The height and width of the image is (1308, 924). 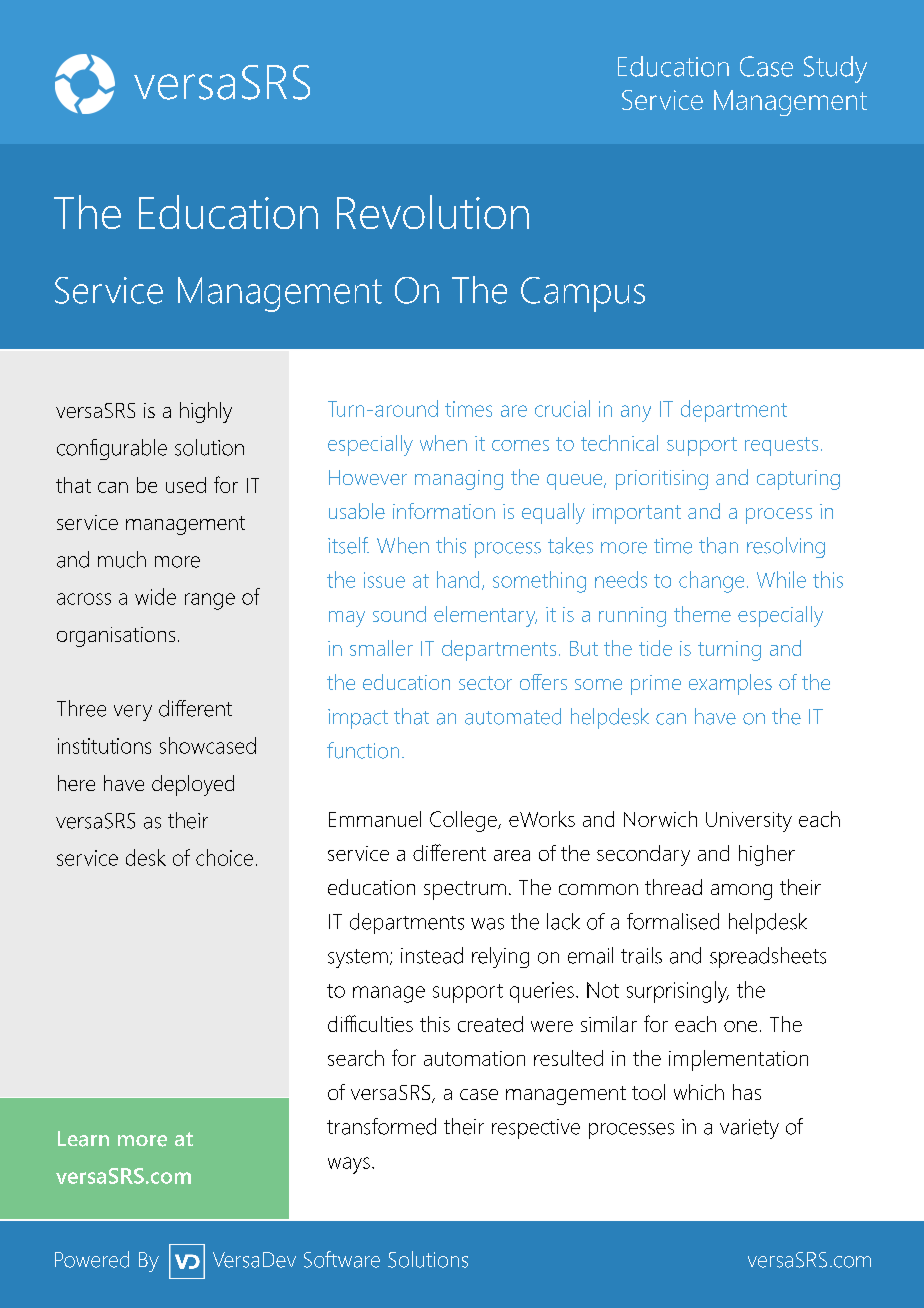 What do you see at coordinates (116, 637) in the image?
I see `organisations` at bounding box center [116, 637].
